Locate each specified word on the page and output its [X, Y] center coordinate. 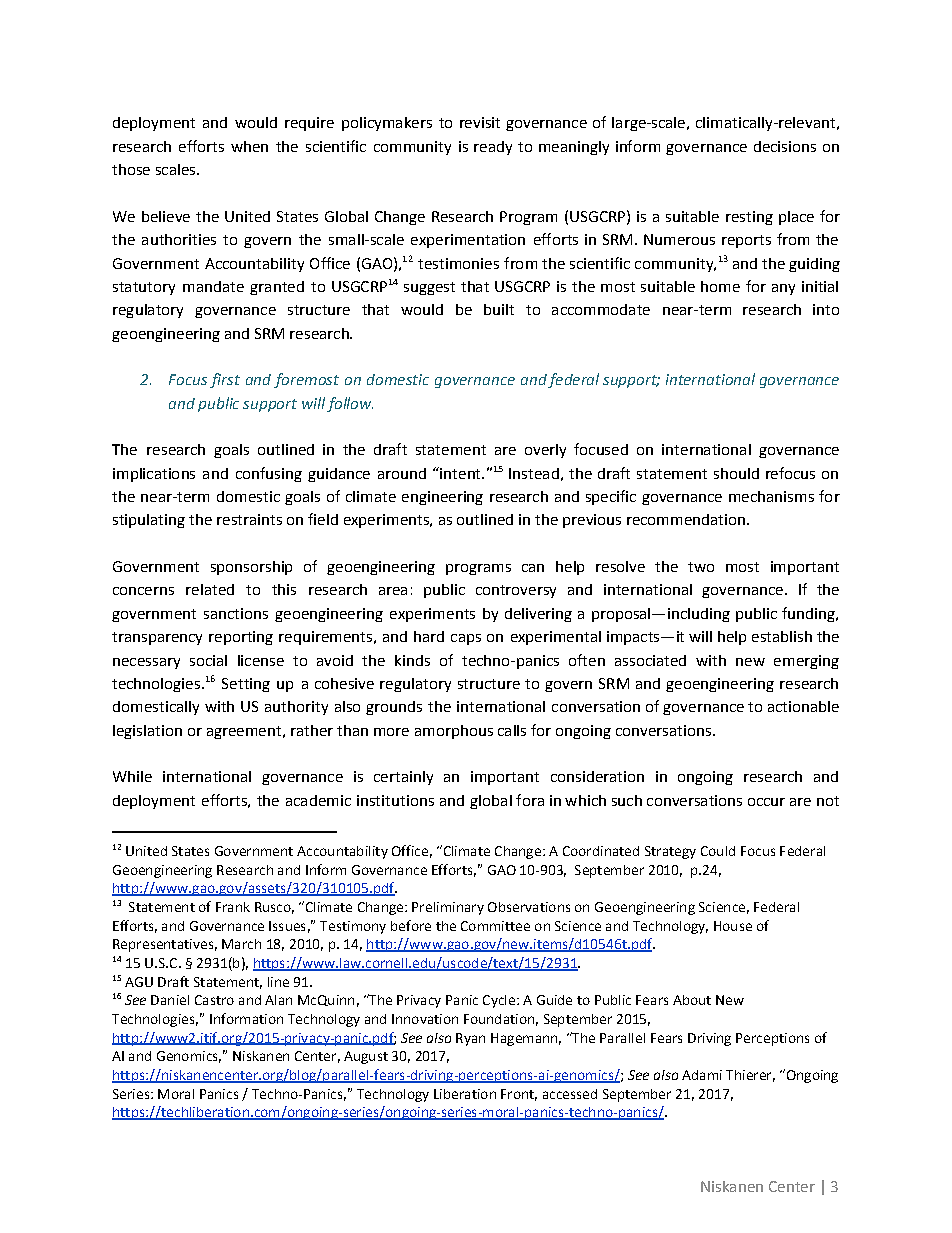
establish [782, 636]
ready [493, 148]
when [249, 146]
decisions [785, 146]
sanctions [236, 613]
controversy [516, 591]
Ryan [470, 1039]
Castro [214, 1000]
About [692, 1000]
